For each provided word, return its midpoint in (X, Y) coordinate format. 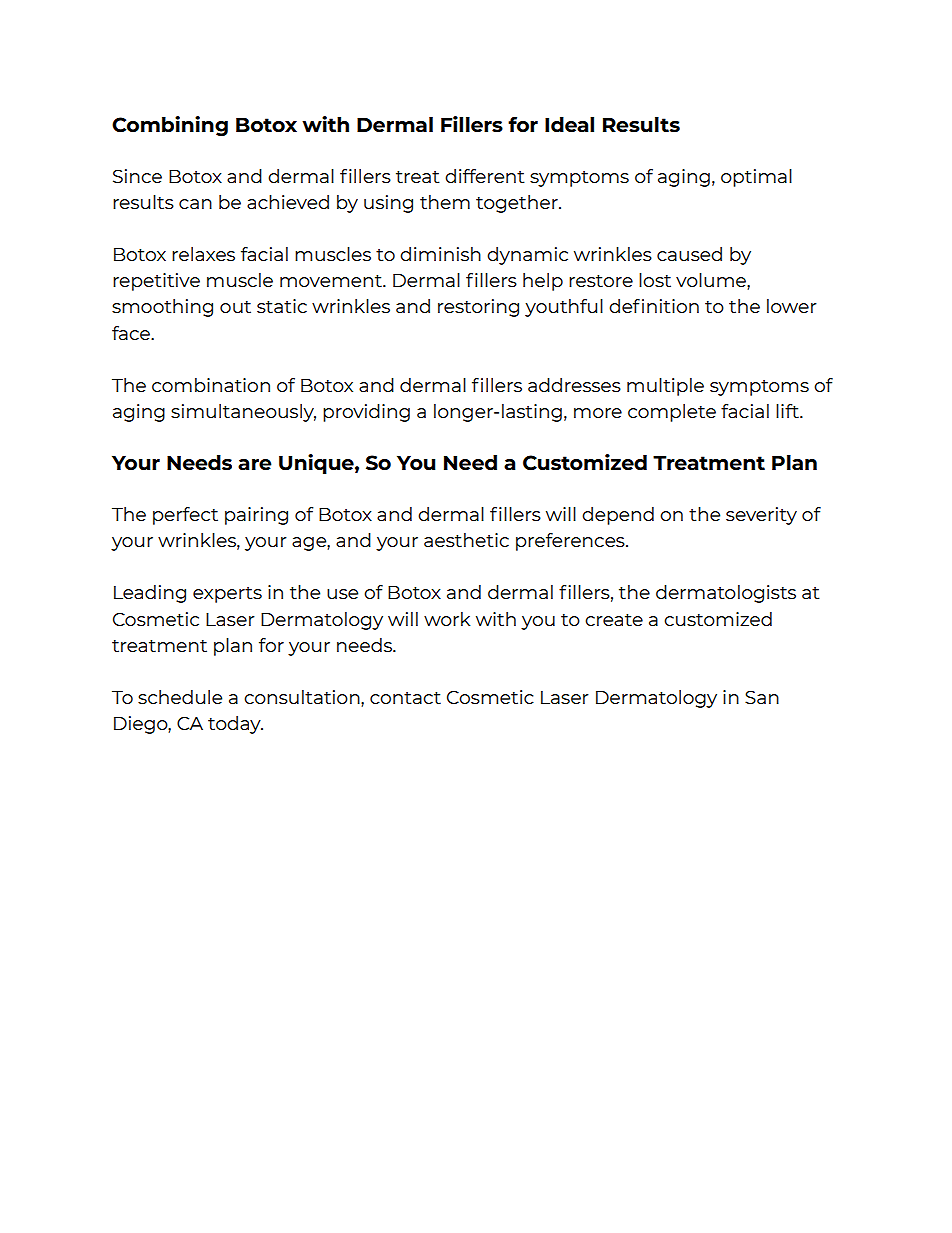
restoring (478, 308)
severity (761, 516)
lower (792, 306)
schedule (180, 697)
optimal (756, 178)
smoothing (162, 308)
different (485, 176)
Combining (170, 126)
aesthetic (466, 540)
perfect (185, 516)
